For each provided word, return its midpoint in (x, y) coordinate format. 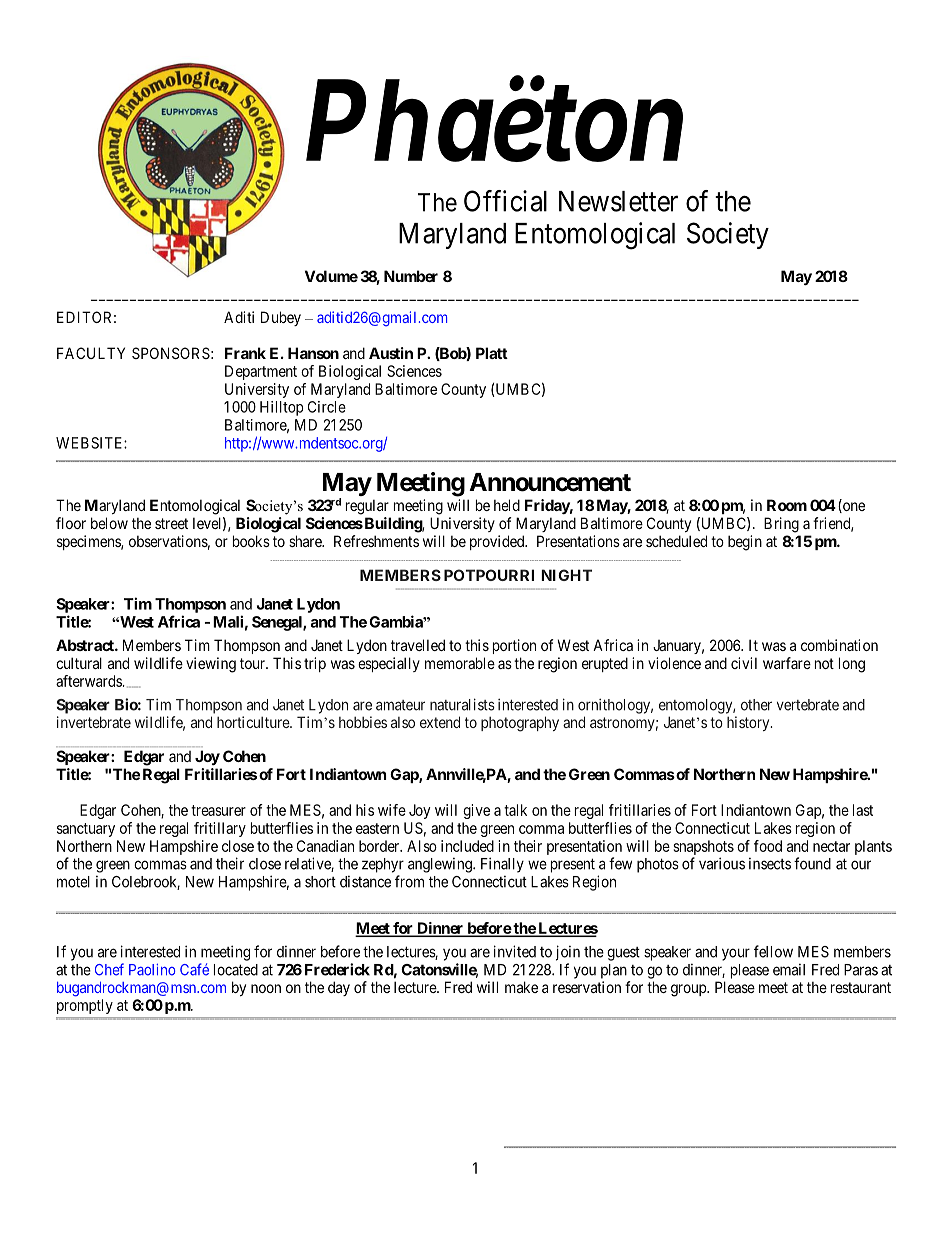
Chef (109, 969)
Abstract (86, 645)
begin (745, 543)
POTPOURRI (489, 575)
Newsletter (618, 201)
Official (505, 201)
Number (411, 276)
